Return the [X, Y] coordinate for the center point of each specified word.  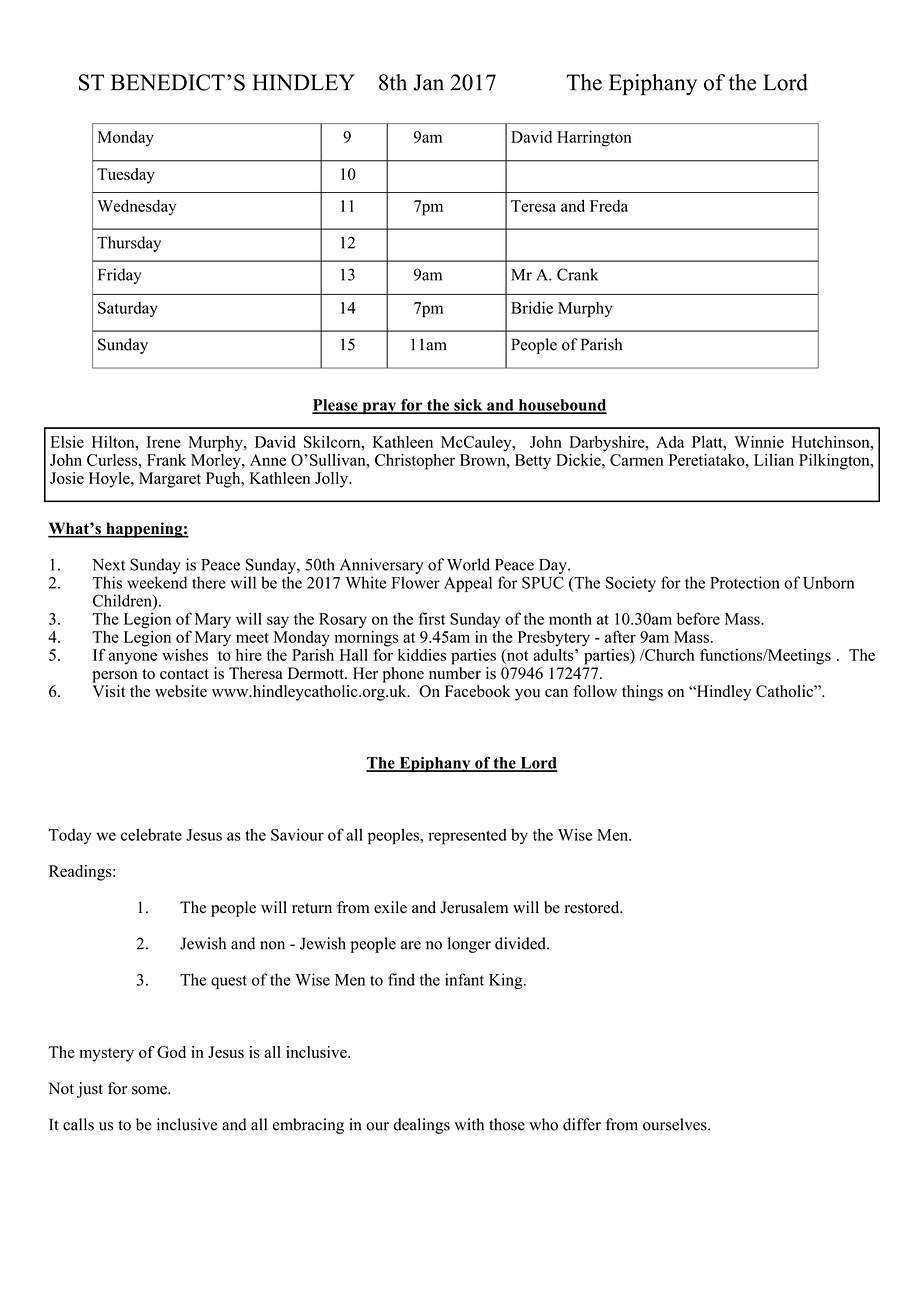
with [469, 1124]
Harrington [594, 139]
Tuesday [126, 176]
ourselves [676, 1124]
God [171, 1052]
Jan [428, 82]
